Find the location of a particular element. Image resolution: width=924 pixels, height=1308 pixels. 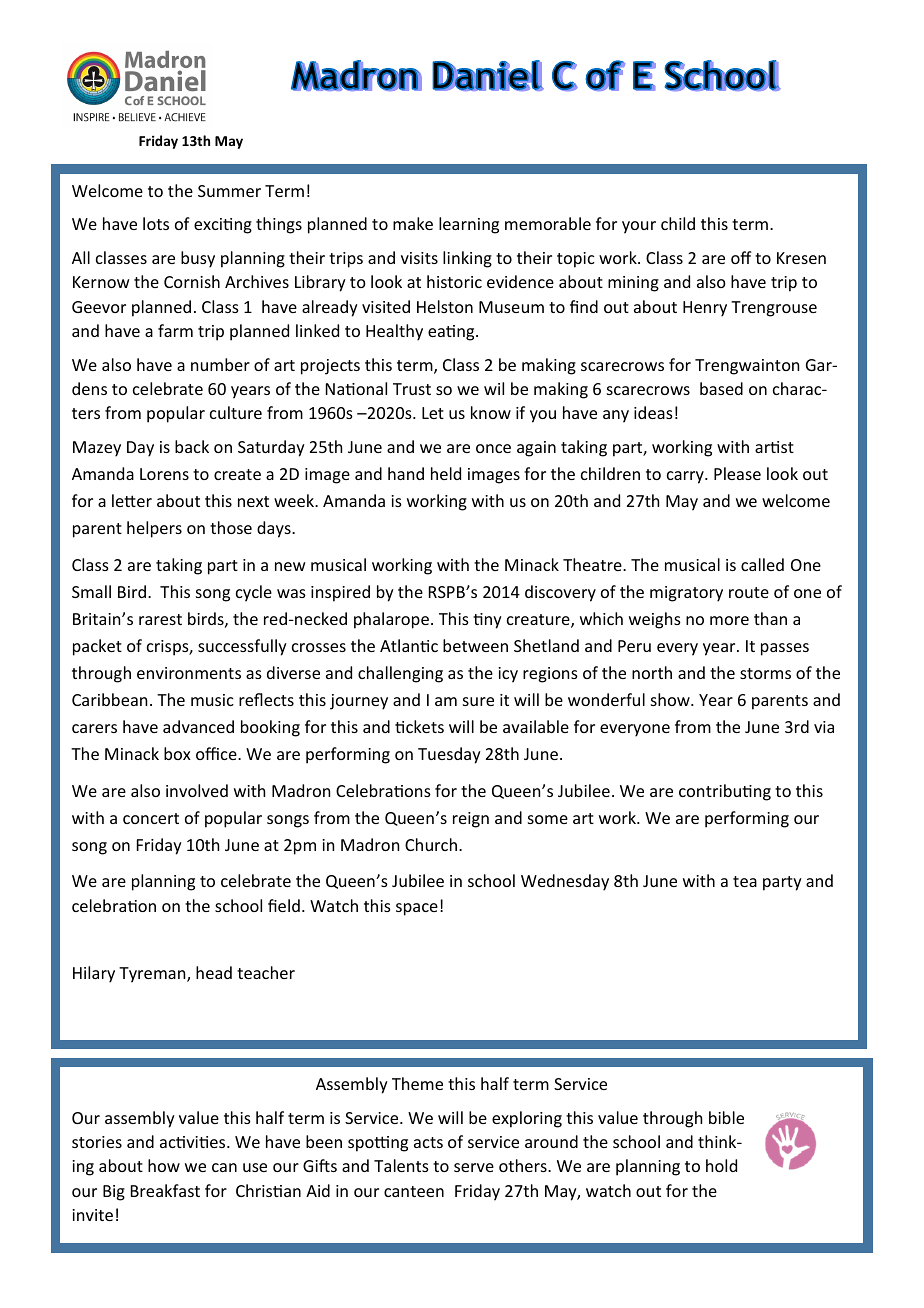

head is located at coordinates (214, 972).
